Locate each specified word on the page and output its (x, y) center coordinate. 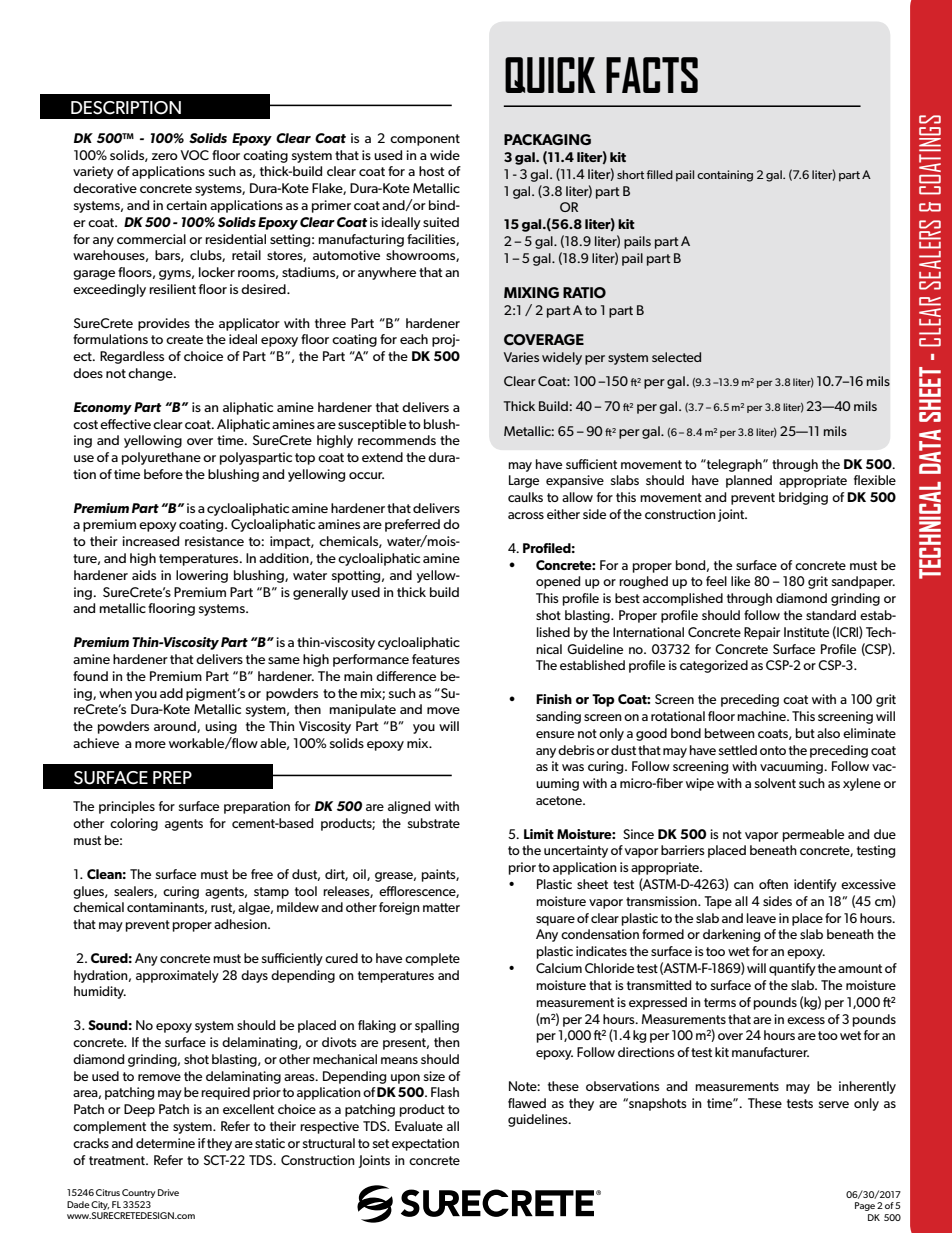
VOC (194, 155)
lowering (202, 576)
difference (406, 676)
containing (725, 176)
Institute (806, 632)
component (425, 140)
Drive (168, 1192)
